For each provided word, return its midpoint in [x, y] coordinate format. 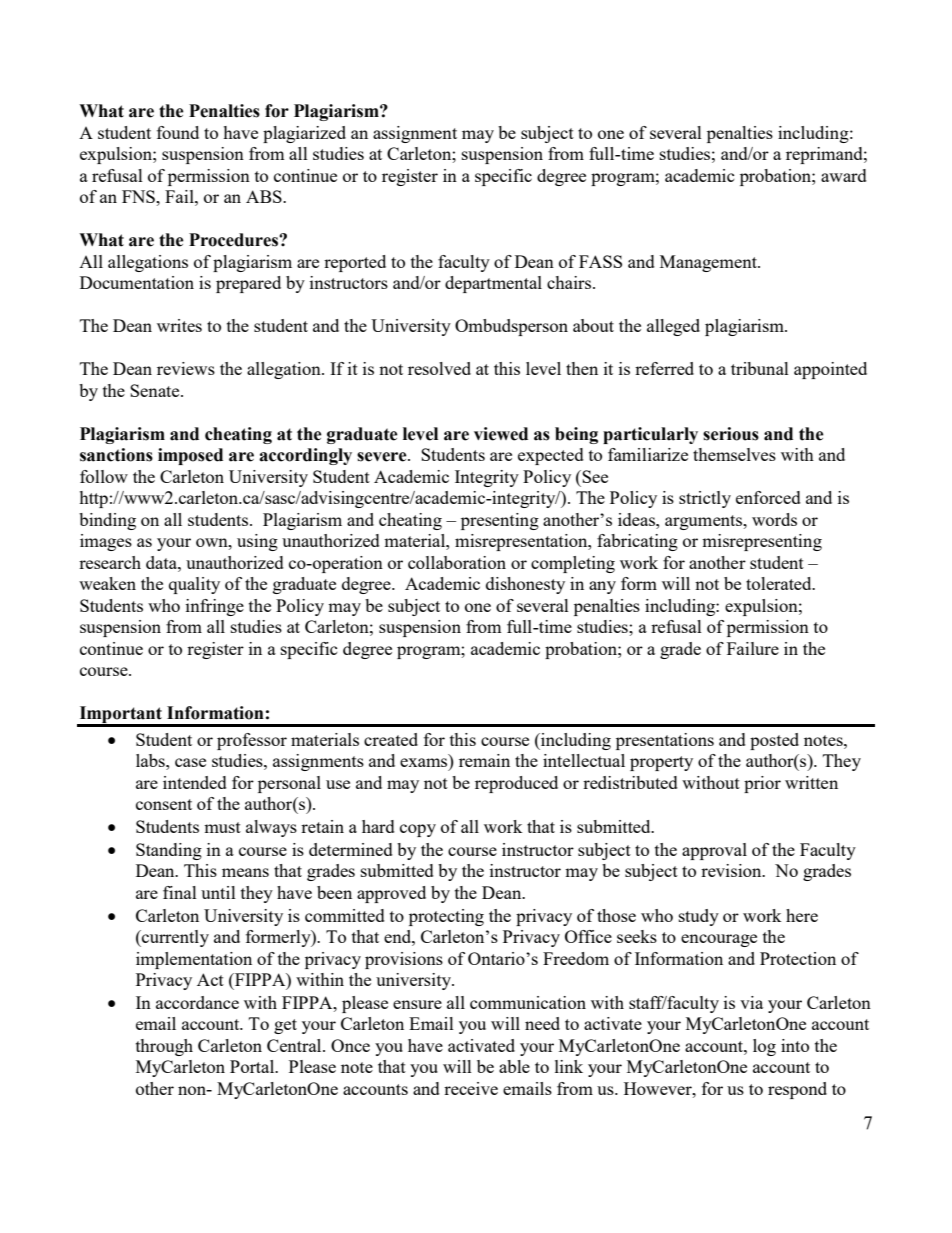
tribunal [760, 368]
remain [484, 760]
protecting [446, 917]
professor [252, 741]
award [844, 175]
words [774, 519]
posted [774, 741]
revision [732, 870]
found [178, 132]
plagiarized [304, 134]
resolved [439, 368]
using [257, 542]
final [180, 892]
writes [179, 325]
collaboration [457, 562]
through [164, 1047]
